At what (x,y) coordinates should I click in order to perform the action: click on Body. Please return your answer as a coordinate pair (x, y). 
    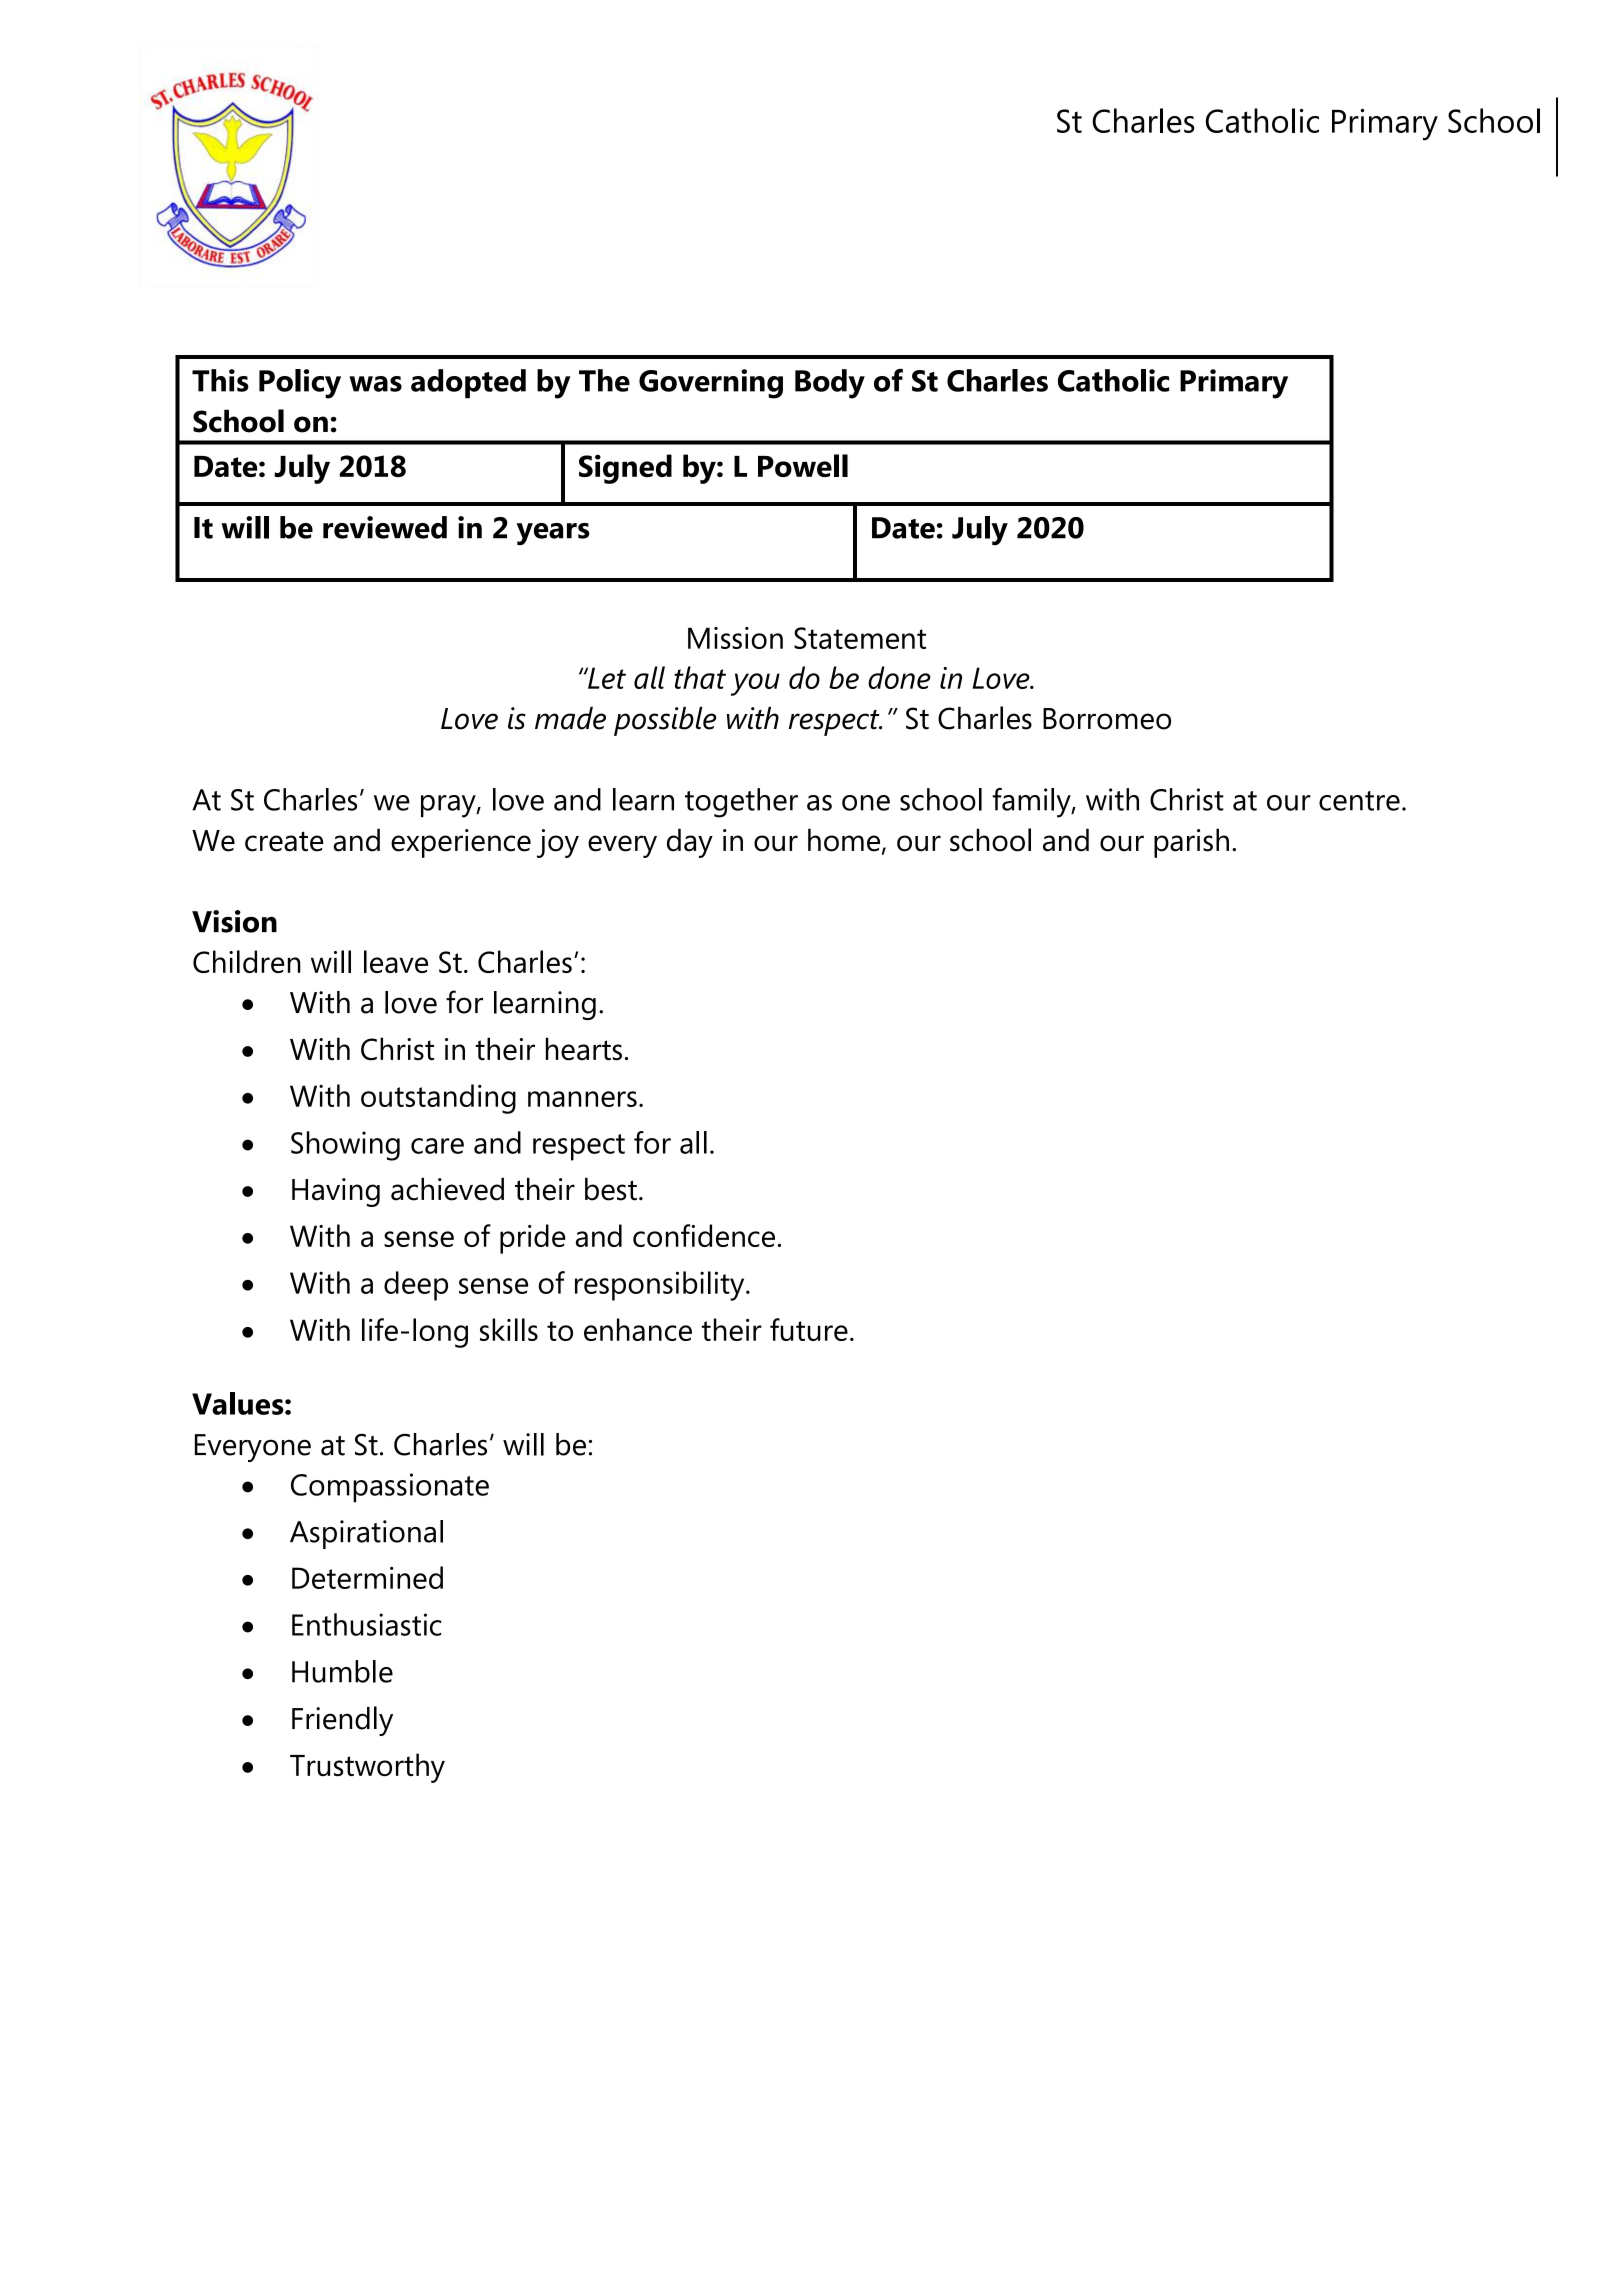
    Looking at the image, I should click on (830, 384).
